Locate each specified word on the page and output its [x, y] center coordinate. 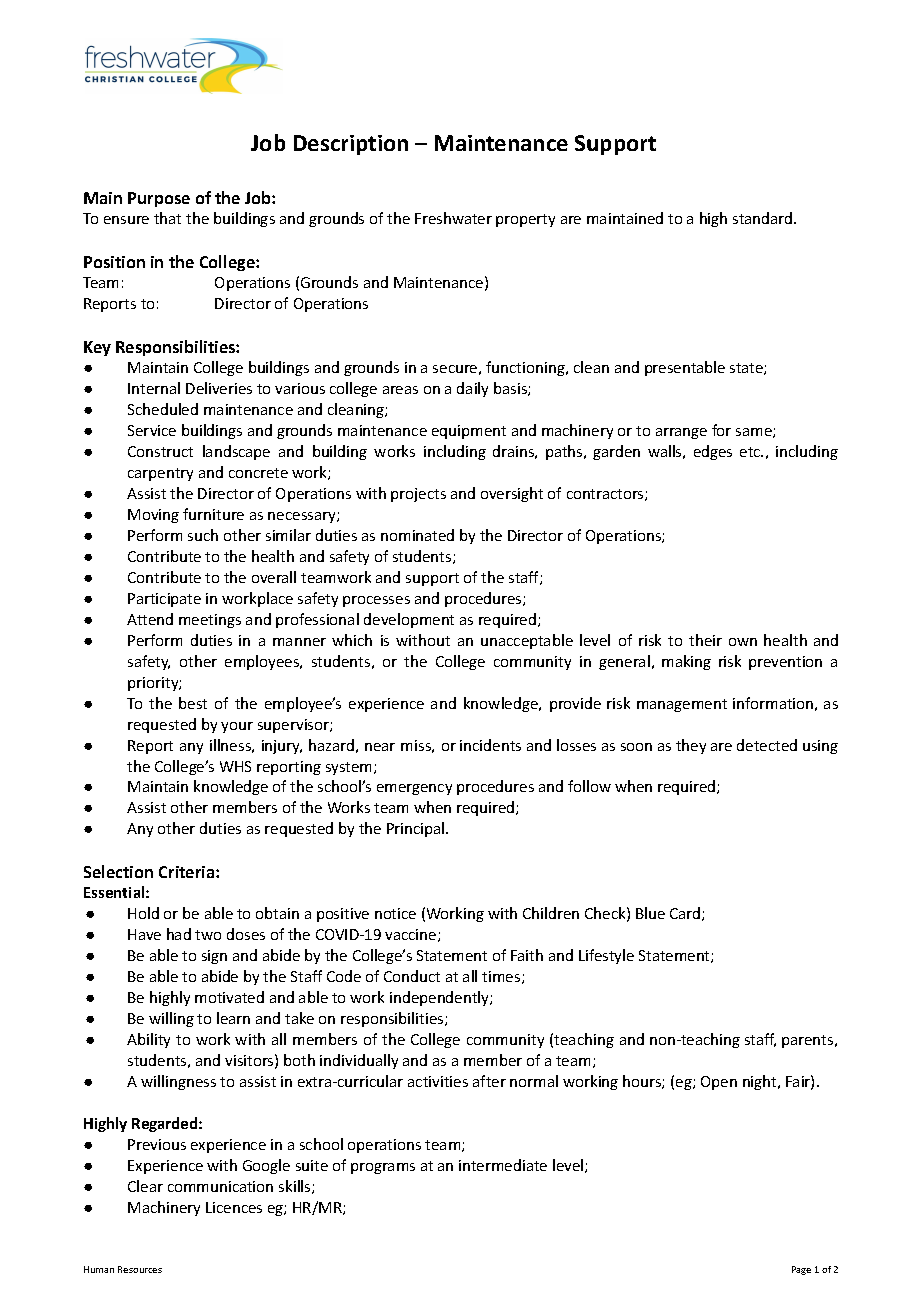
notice [395, 913]
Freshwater [453, 218]
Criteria [188, 872]
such [203, 535]
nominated [417, 535]
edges [713, 452]
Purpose [159, 199]
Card [686, 914]
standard [764, 218]
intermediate [503, 1165]
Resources [140, 1269]
